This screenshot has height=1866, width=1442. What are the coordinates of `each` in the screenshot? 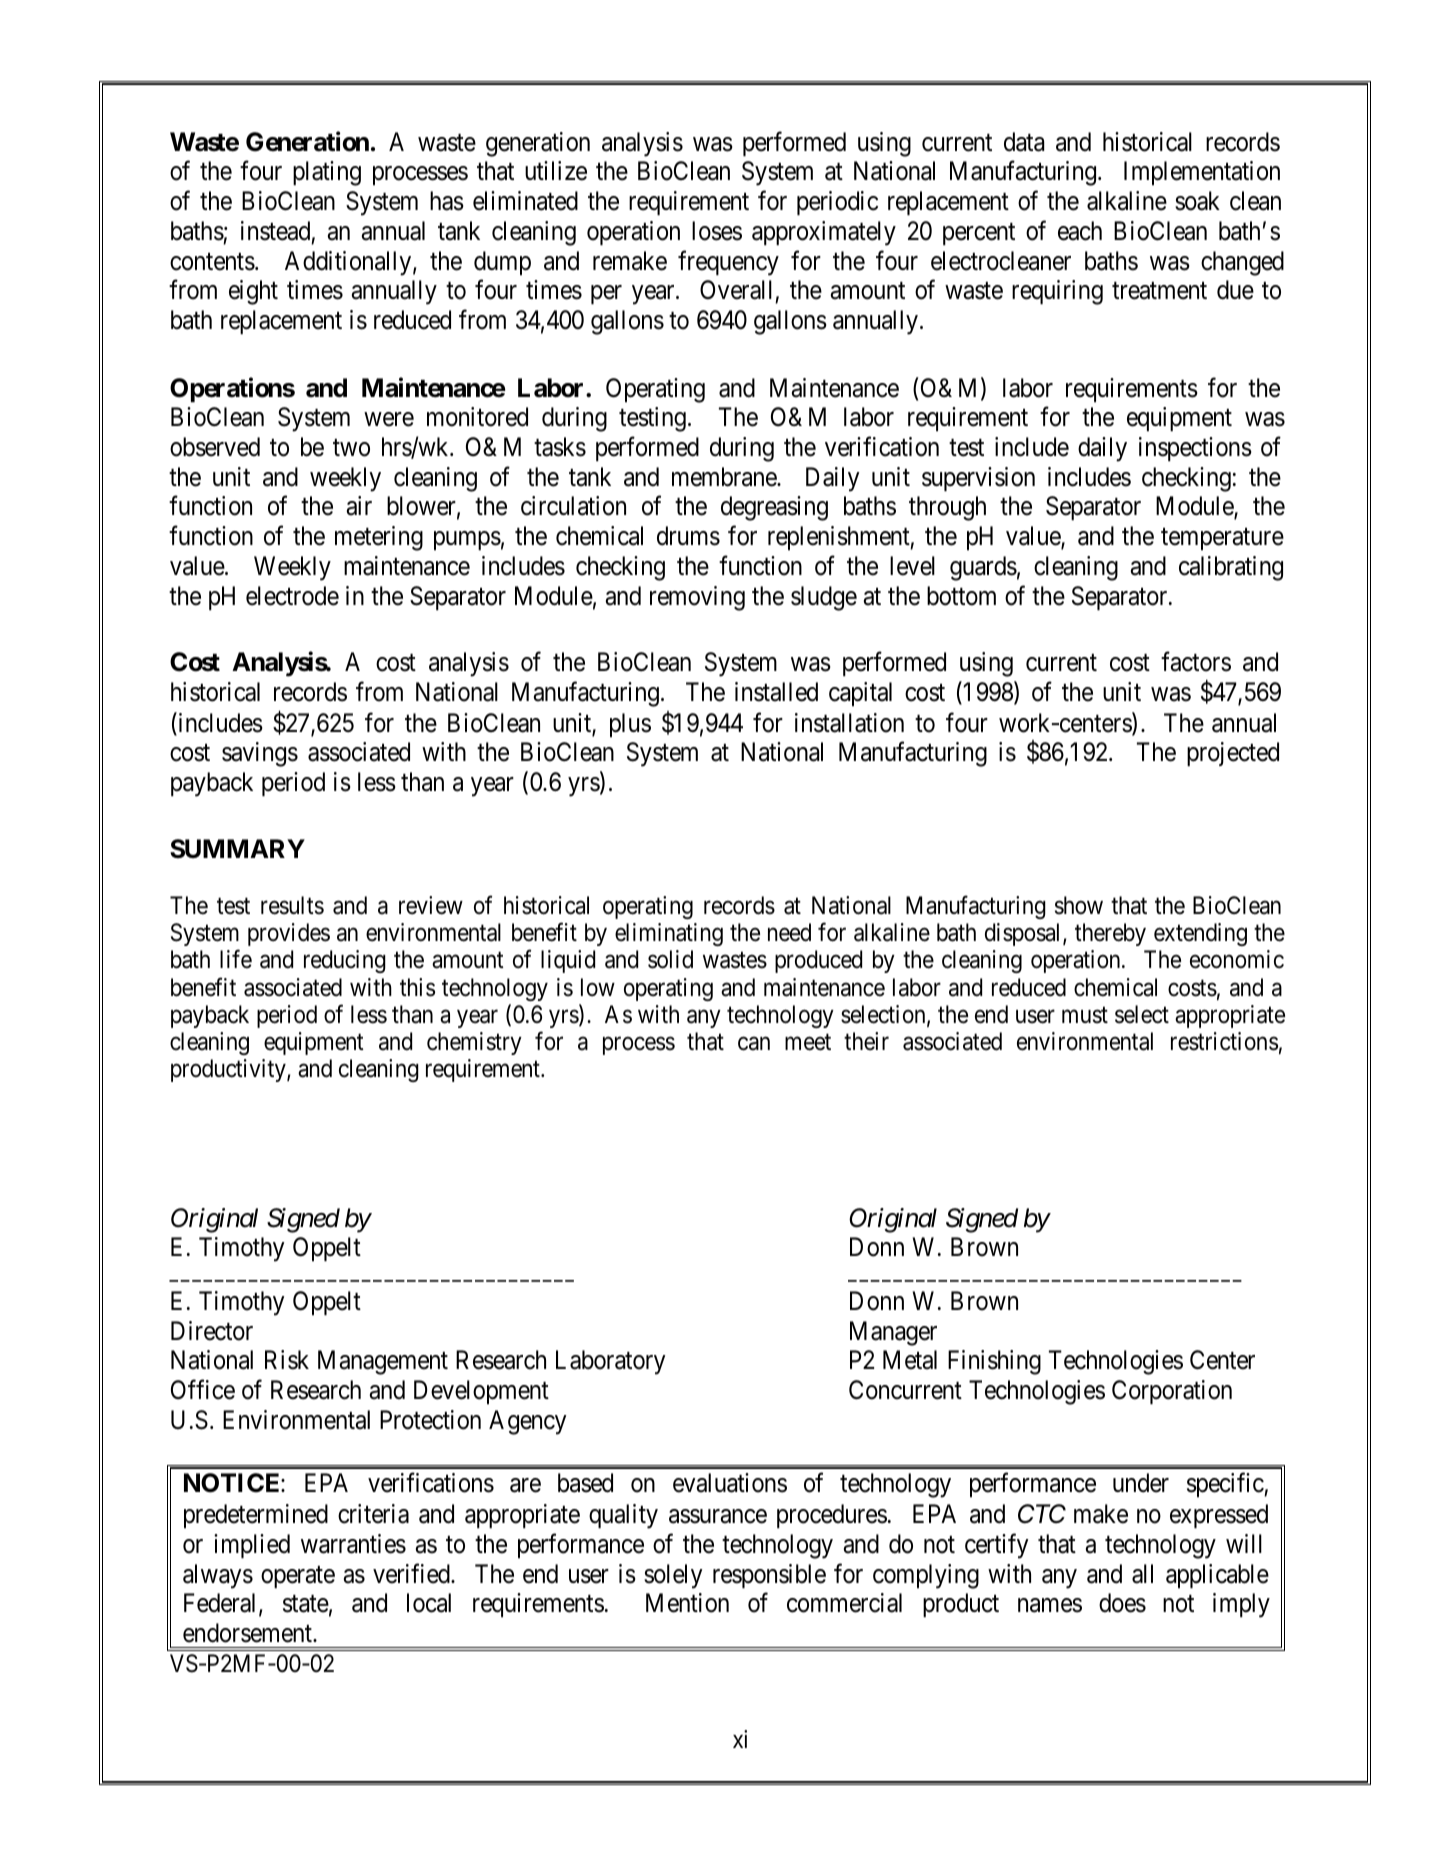 It's located at (1080, 231).
